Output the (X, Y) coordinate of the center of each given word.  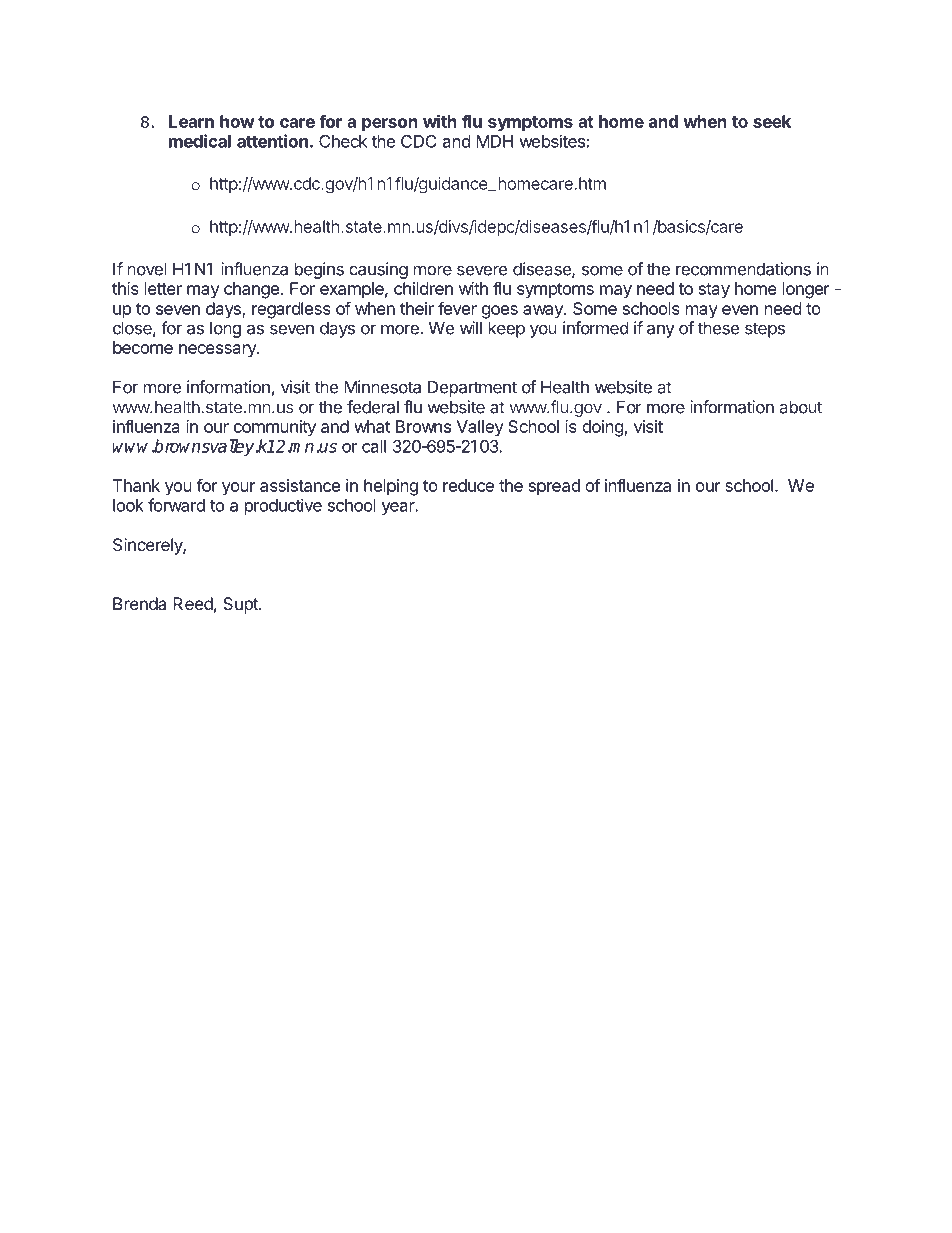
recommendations (743, 269)
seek (772, 121)
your (238, 489)
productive (283, 506)
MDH (494, 141)
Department (472, 388)
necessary (218, 351)
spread (554, 487)
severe (482, 271)
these (718, 328)
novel (147, 269)
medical (200, 141)
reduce (468, 485)
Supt (241, 605)
